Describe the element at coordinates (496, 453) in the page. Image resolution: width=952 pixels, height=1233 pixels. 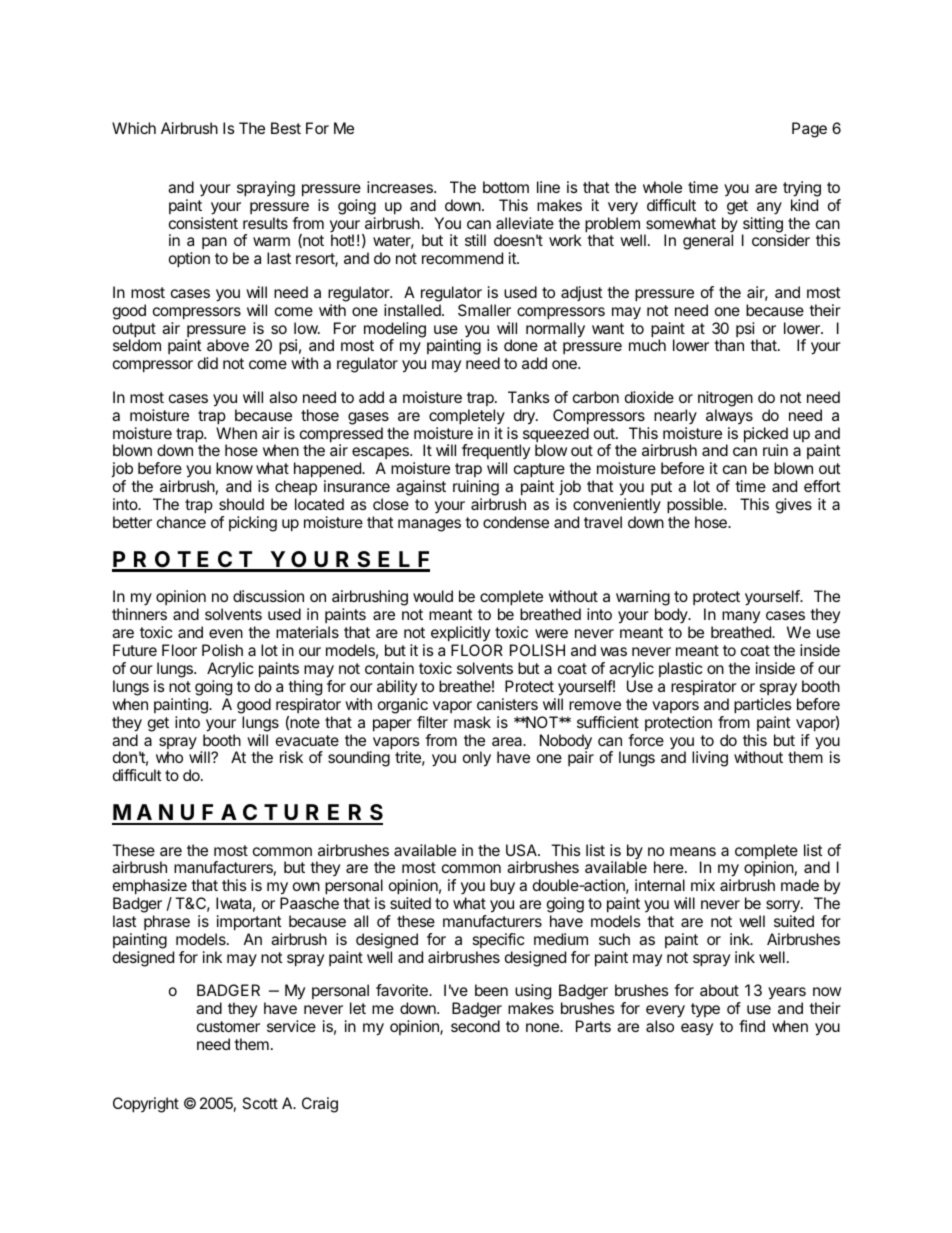
I see `frequently` at that location.
